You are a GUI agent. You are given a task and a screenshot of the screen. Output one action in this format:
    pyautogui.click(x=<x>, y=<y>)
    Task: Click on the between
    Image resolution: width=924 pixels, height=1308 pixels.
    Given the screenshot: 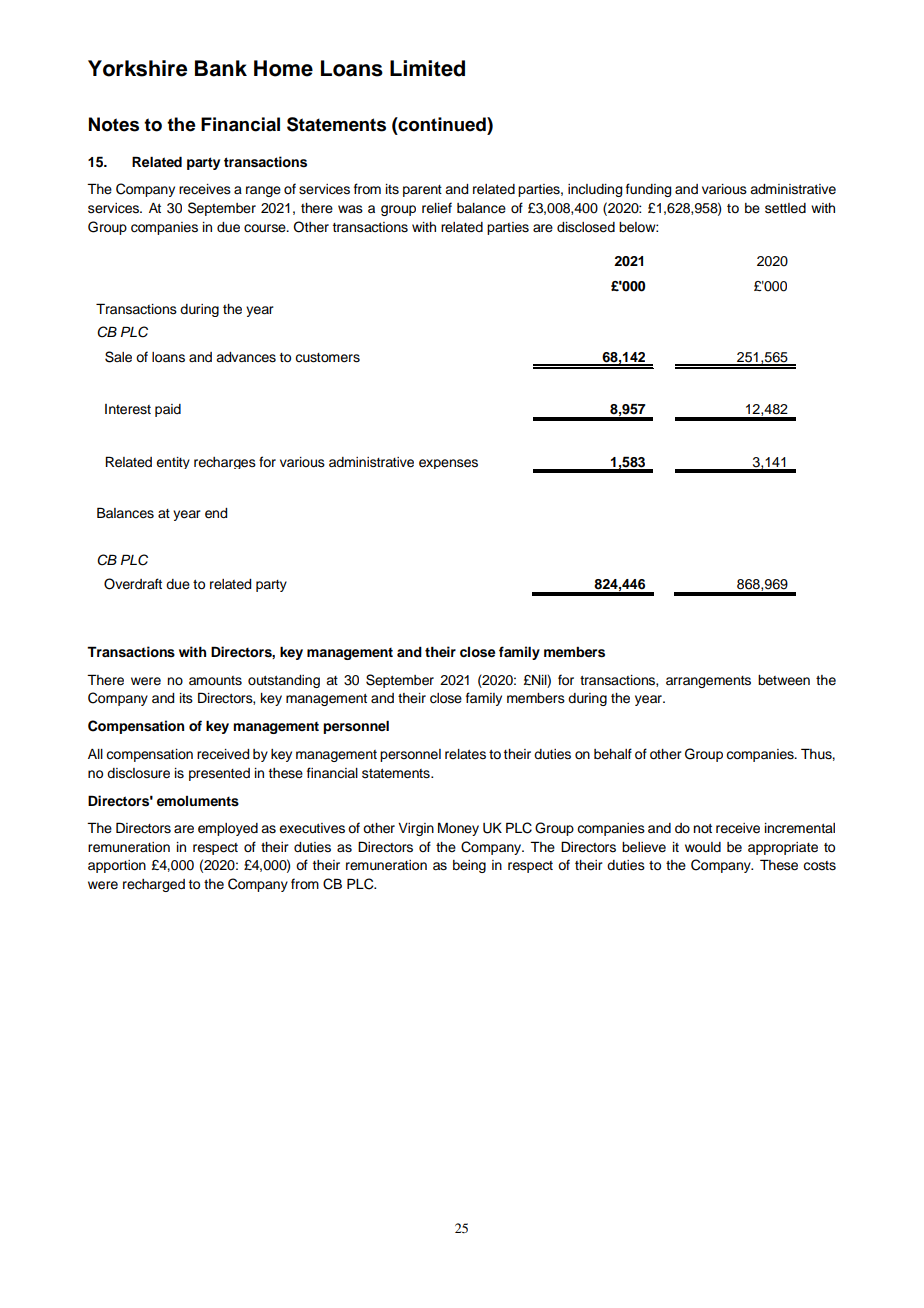 What is the action you would take?
    pyautogui.click(x=784, y=680)
